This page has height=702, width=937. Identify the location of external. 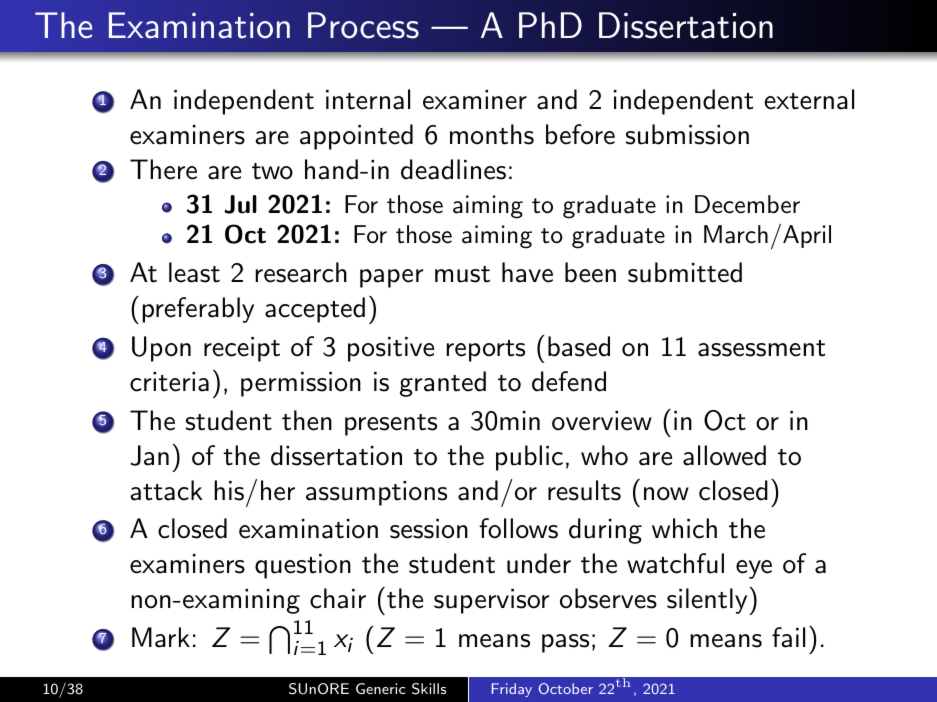
(809, 99).
